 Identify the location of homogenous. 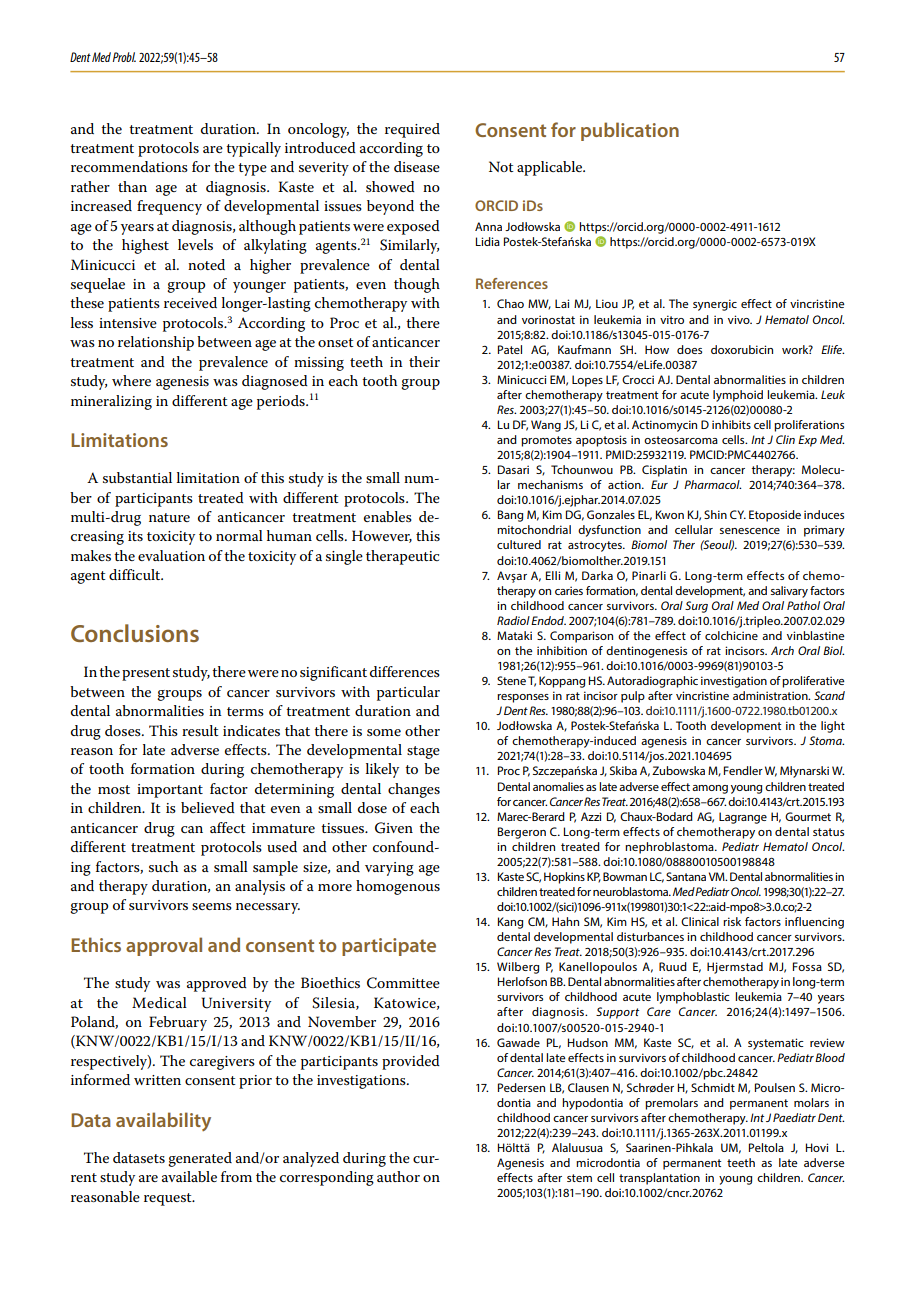
(398, 887).
